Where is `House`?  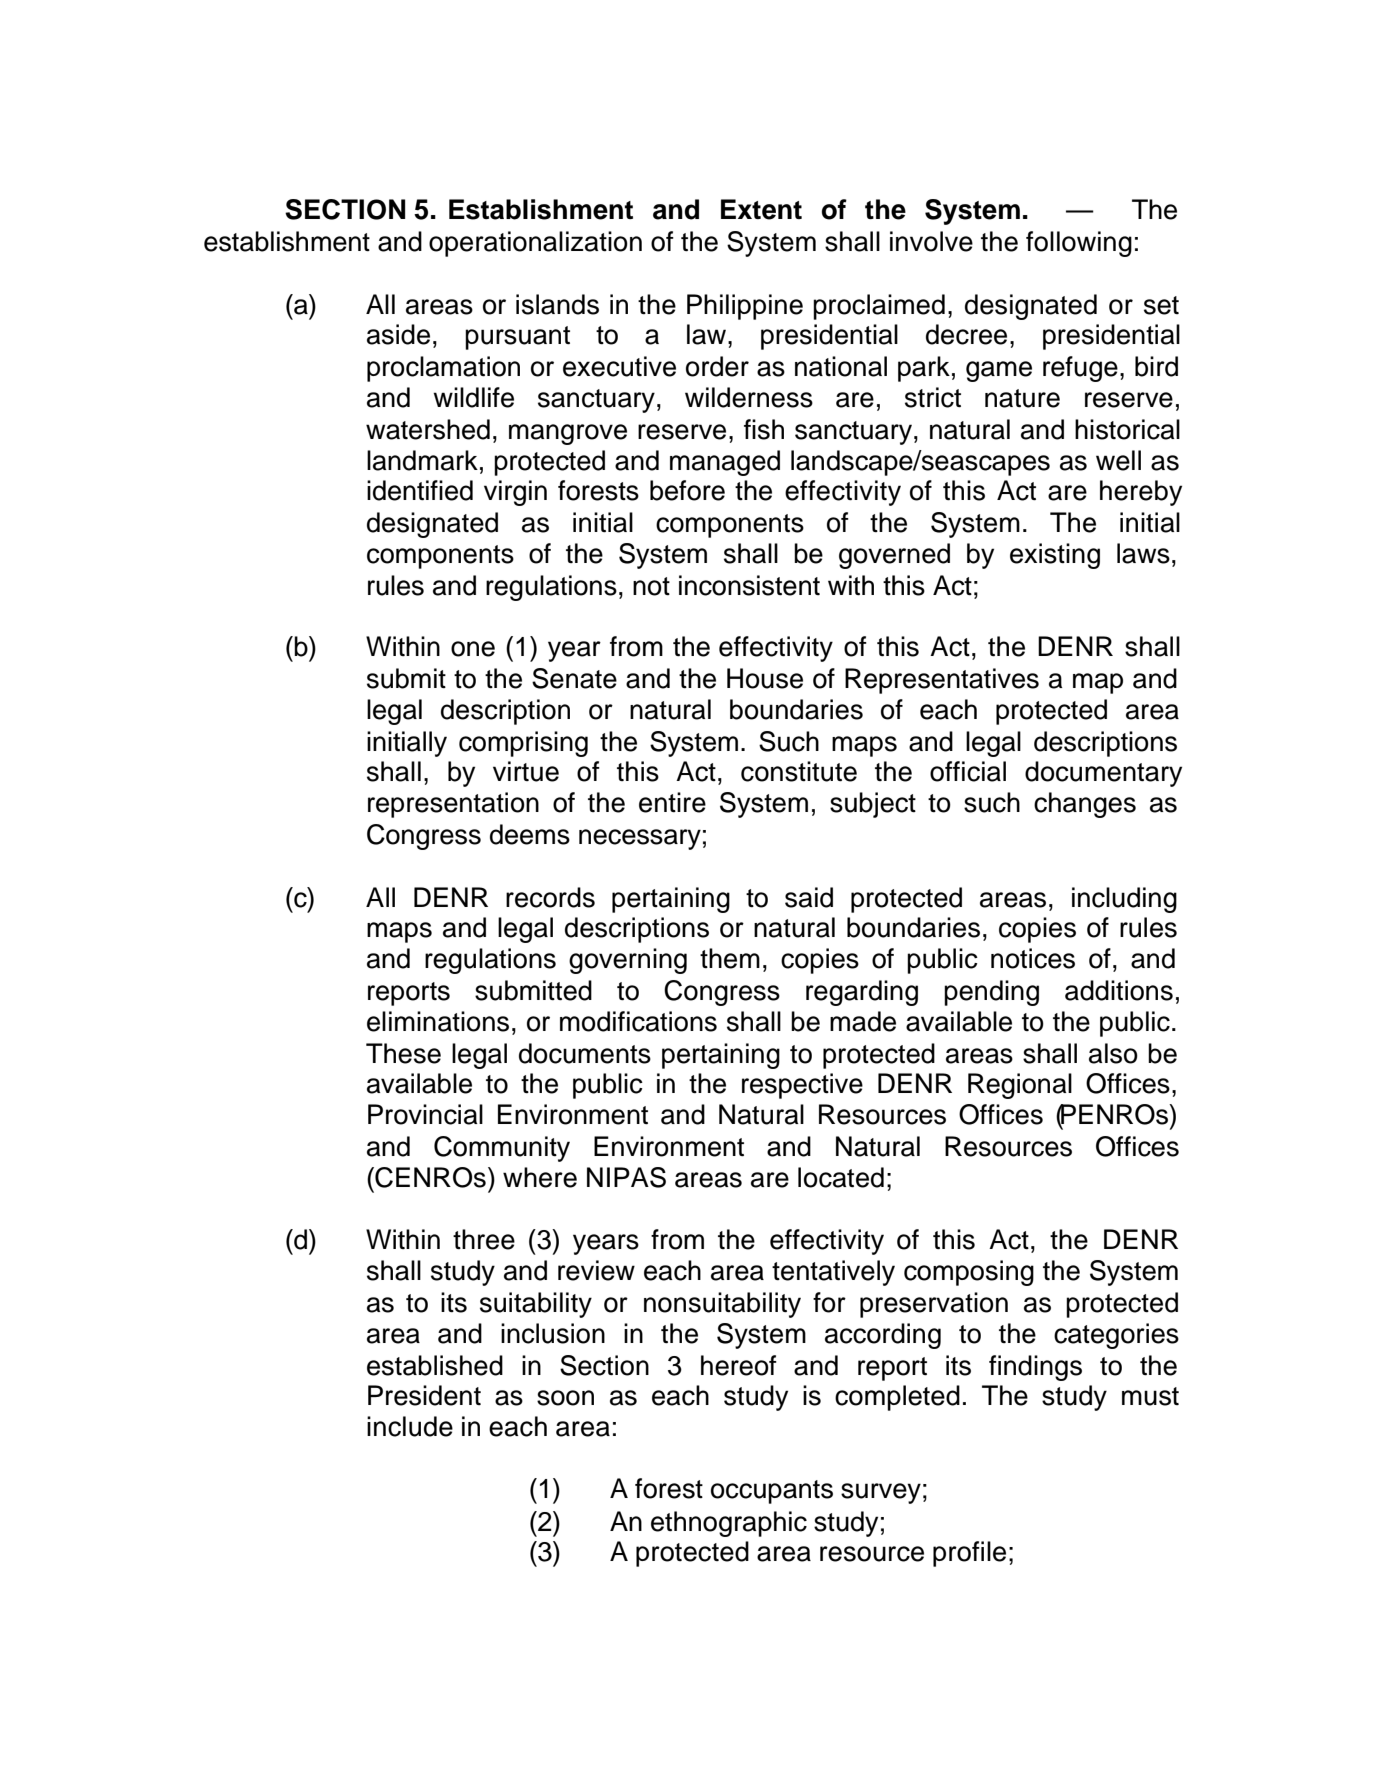
House is located at coordinates (765, 678).
